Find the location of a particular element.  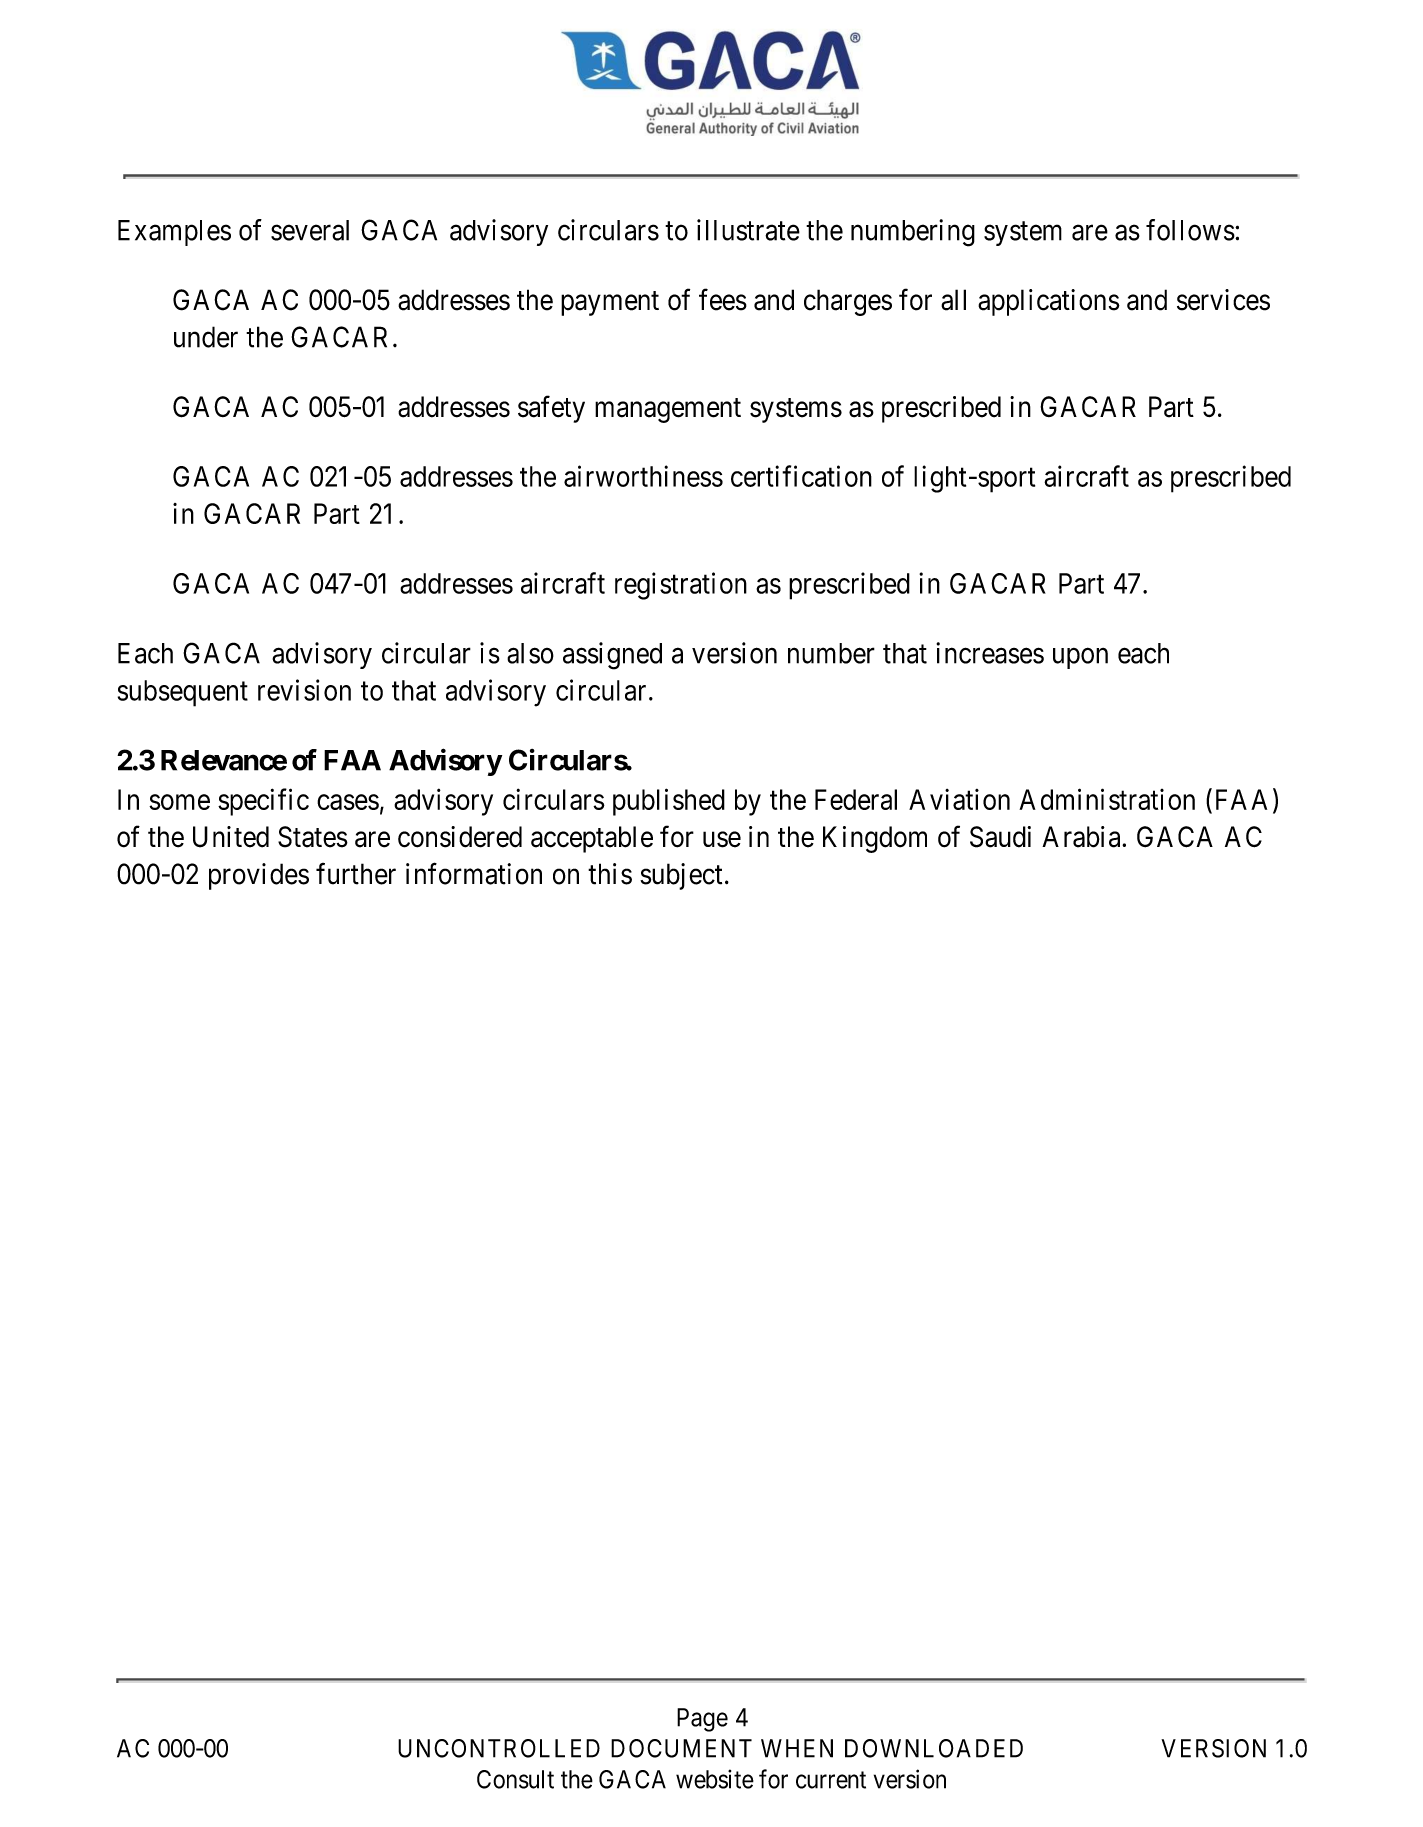

subject is located at coordinates (681, 876).
